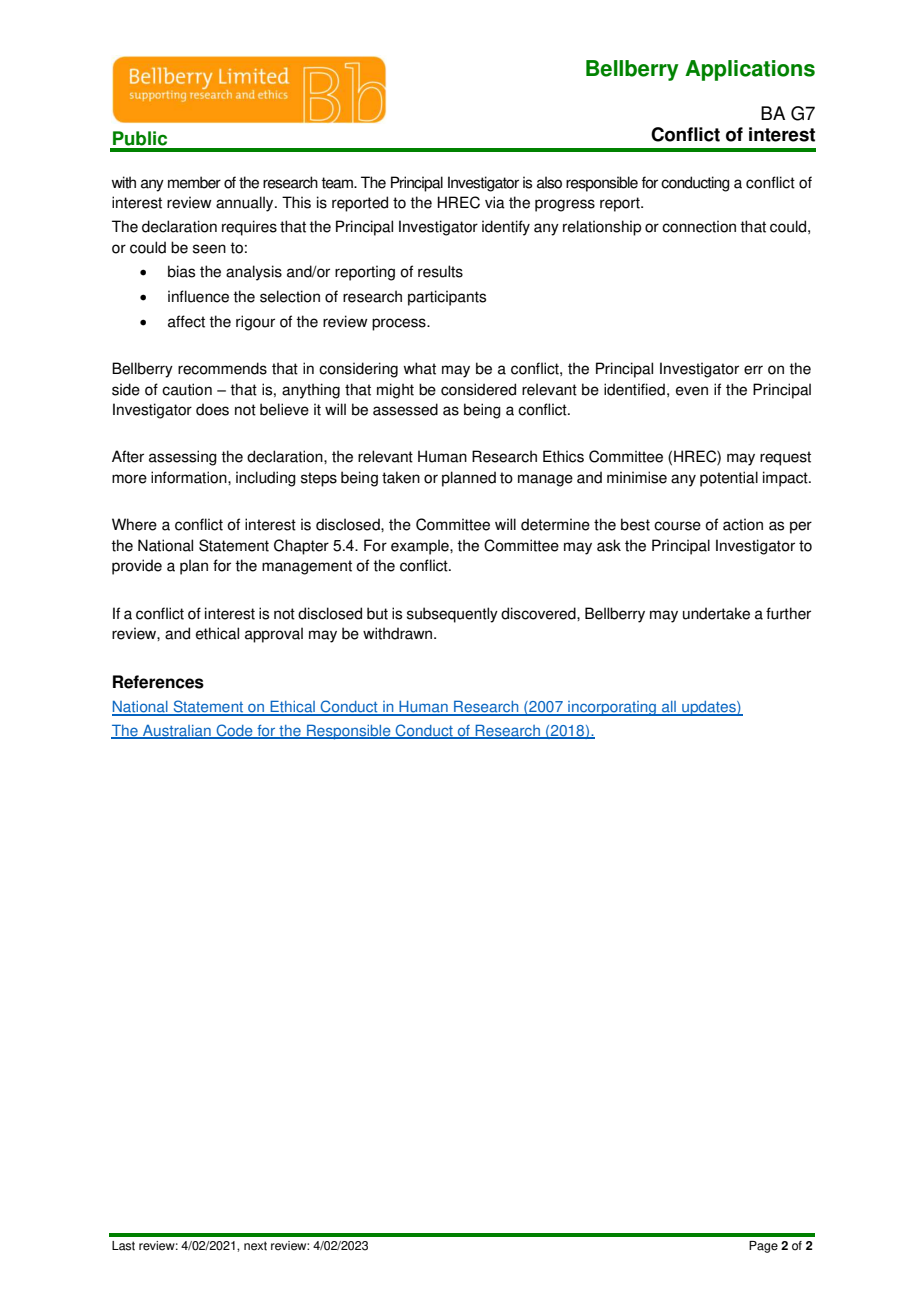 This screenshot has height=1308, width=924. Describe the element at coordinates (255, 1246) in the screenshot. I see `next` at that location.
